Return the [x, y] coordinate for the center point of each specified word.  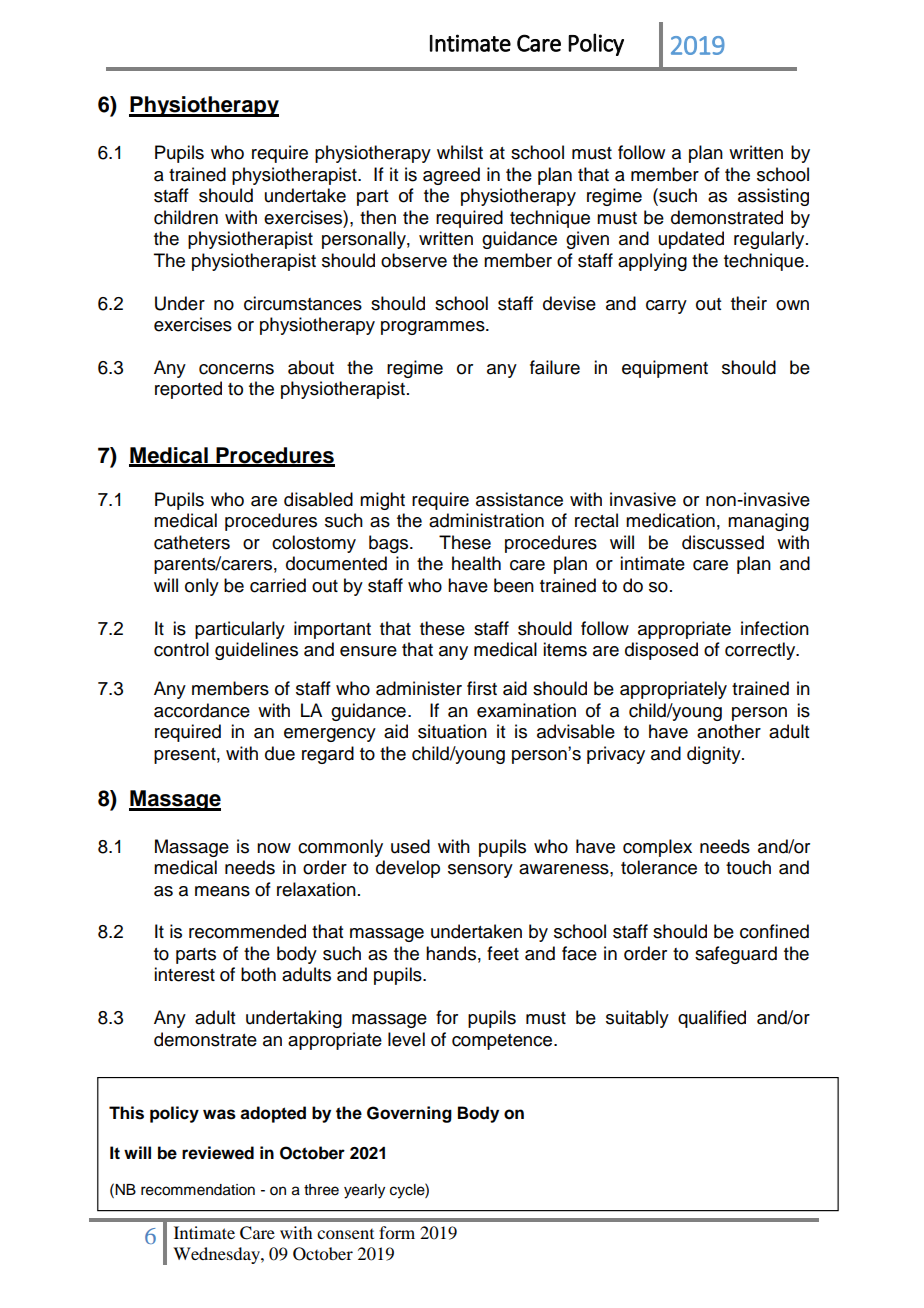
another [729, 731]
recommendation [198, 1190]
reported [188, 390]
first [482, 688]
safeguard [736, 955]
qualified [712, 1019]
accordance [202, 710]
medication [670, 520]
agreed [451, 176]
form [397, 1232]
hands [451, 953]
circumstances [303, 303]
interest [184, 974]
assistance [519, 499]
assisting [773, 197]
